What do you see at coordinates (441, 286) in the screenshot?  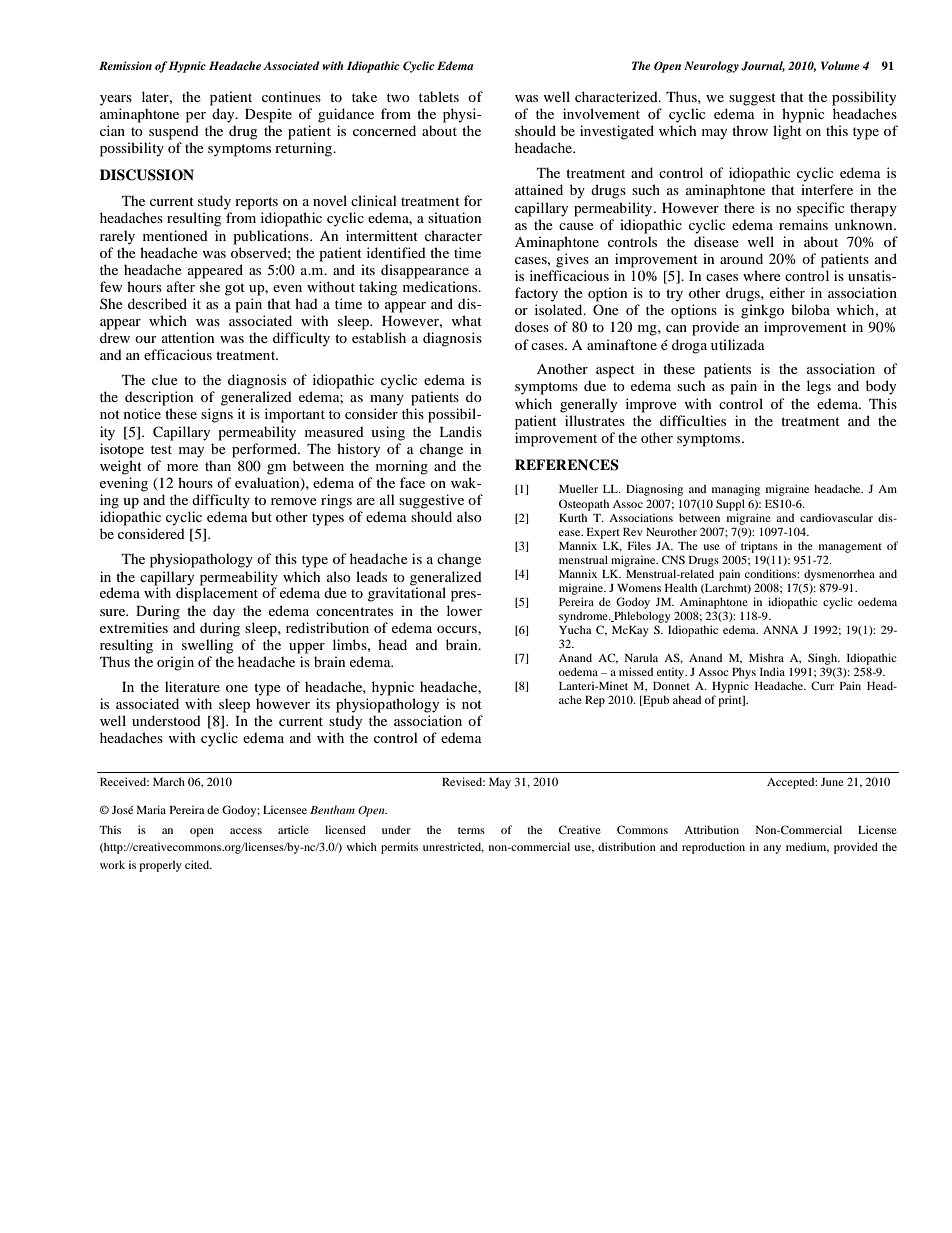 I see `medications` at bounding box center [441, 286].
